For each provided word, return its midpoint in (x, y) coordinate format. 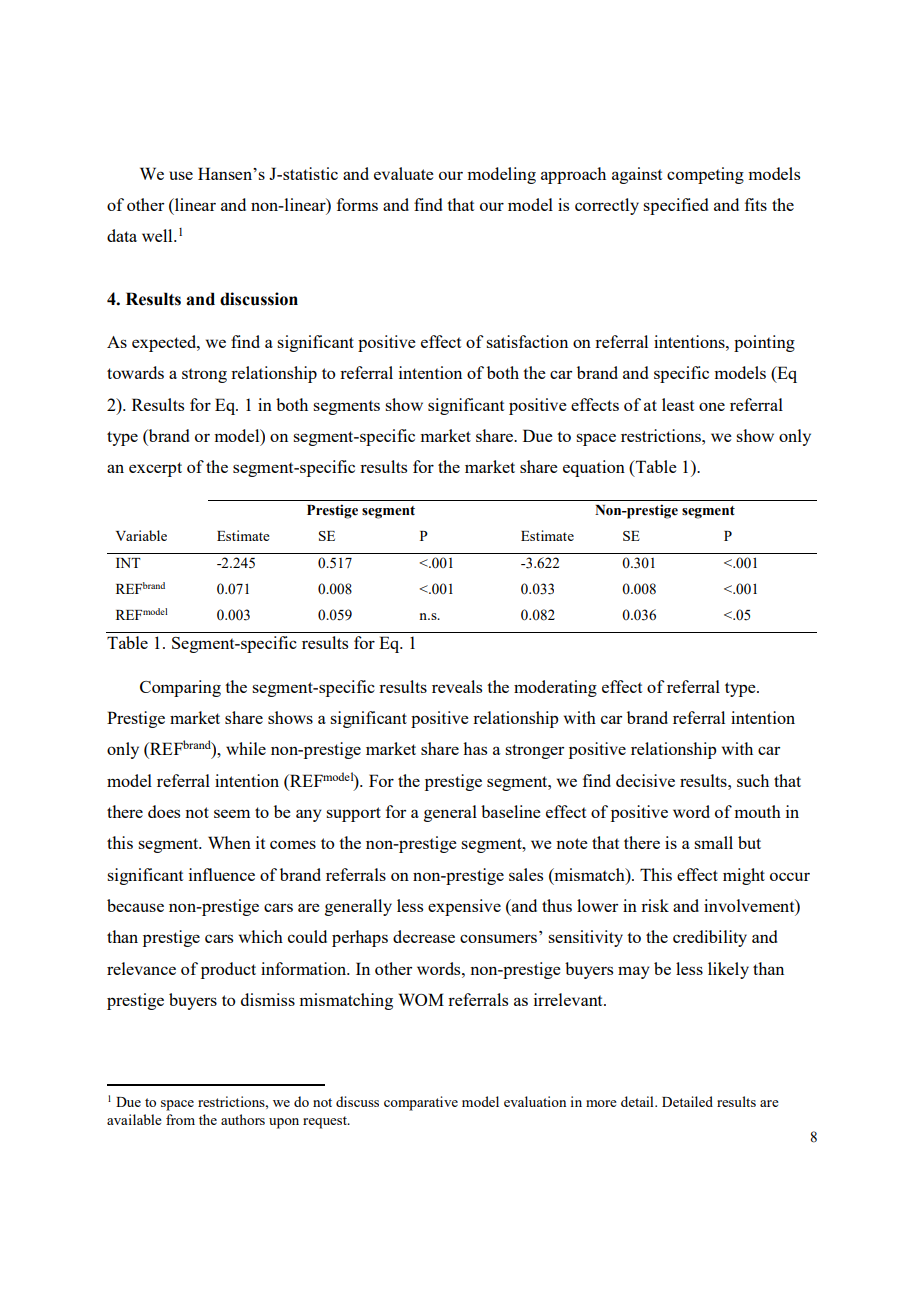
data (122, 235)
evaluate (404, 173)
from (180, 1119)
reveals (457, 686)
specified (675, 206)
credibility (710, 938)
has (475, 748)
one (712, 406)
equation (594, 468)
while (246, 748)
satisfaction (527, 341)
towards (135, 372)
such (753, 780)
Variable (141, 535)
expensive (464, 907)
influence (222, 874)
